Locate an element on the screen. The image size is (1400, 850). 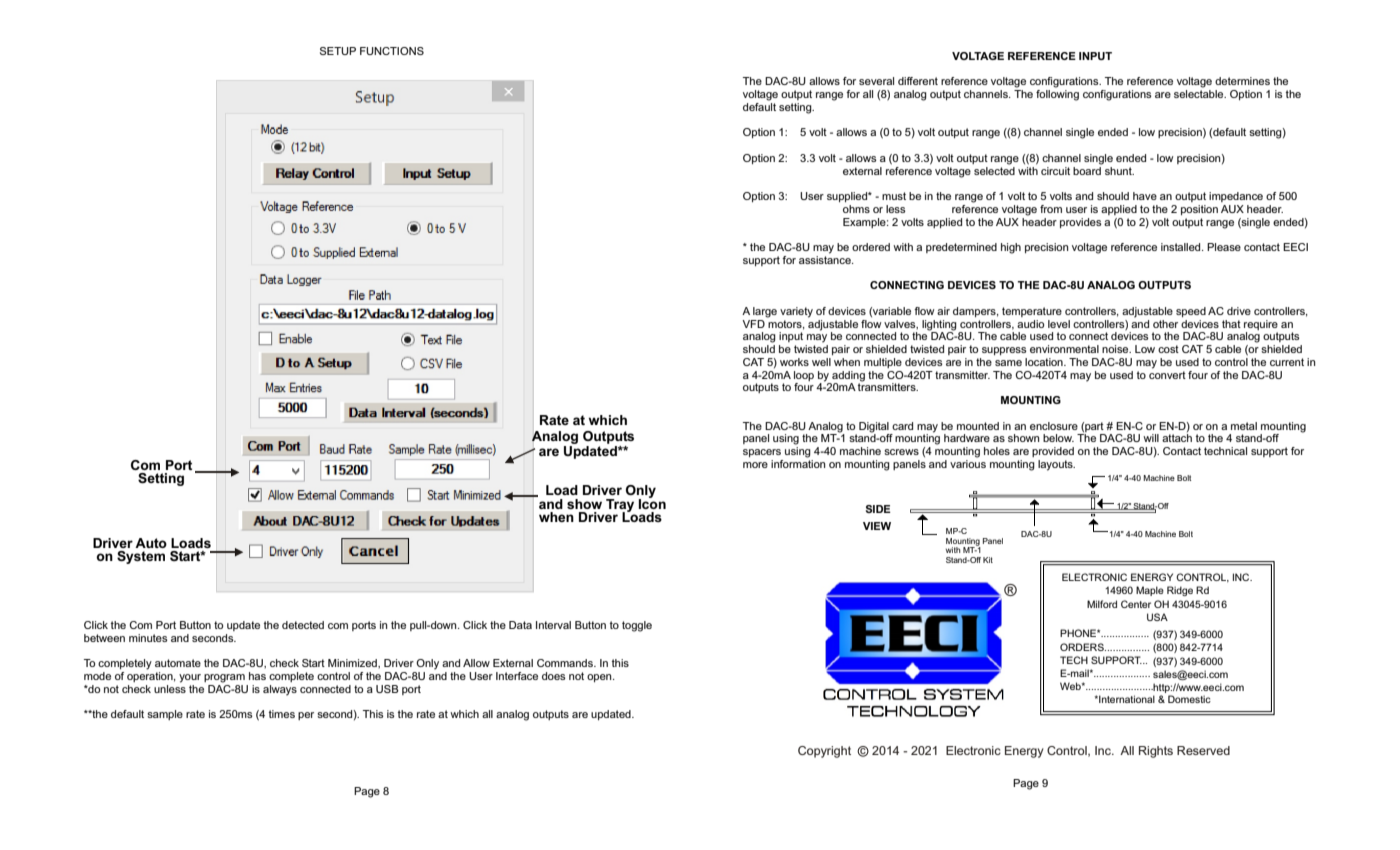
VFD is located at coordinates (753, 324).
